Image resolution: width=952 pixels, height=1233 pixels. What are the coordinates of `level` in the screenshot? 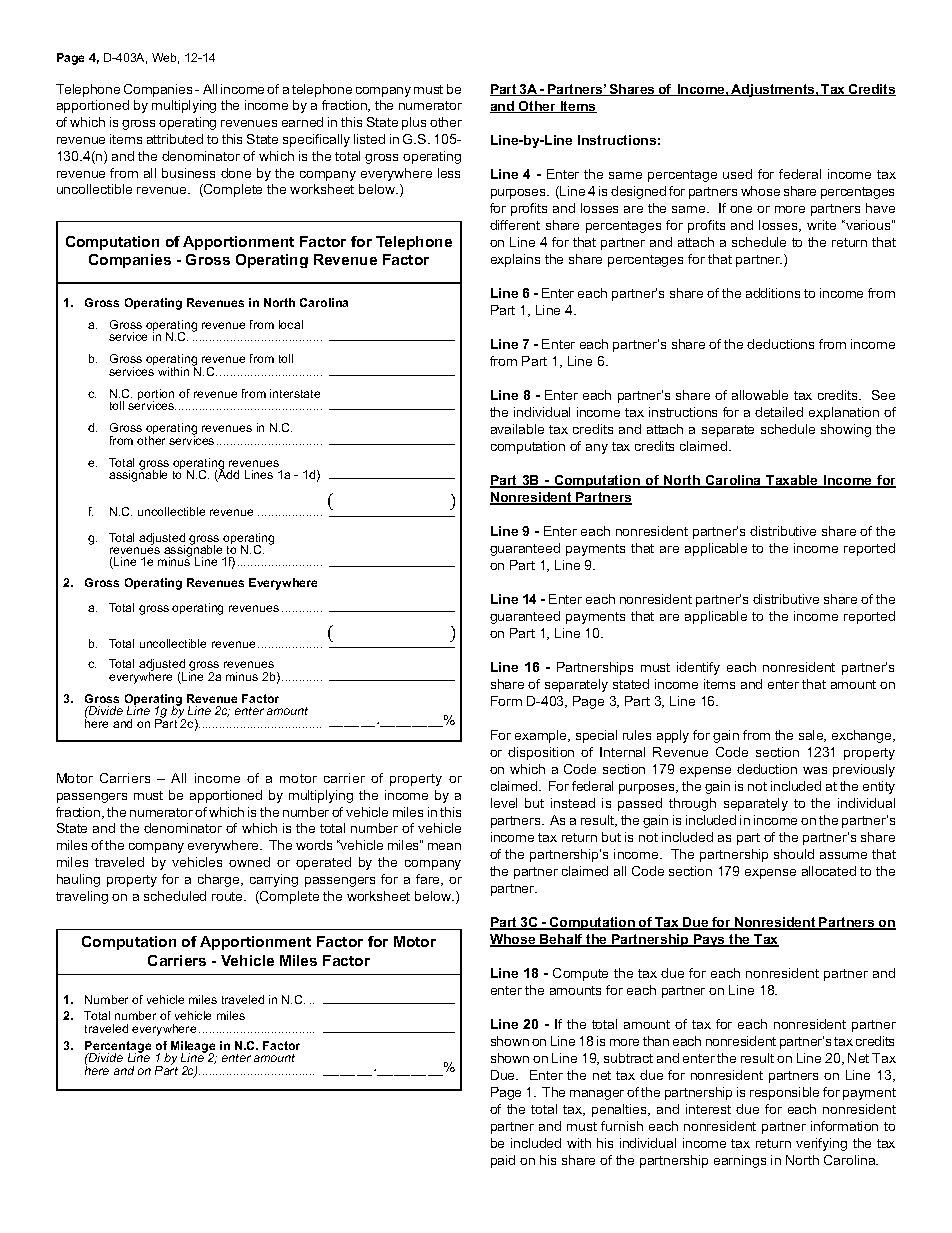 It's located at (504, 803).
